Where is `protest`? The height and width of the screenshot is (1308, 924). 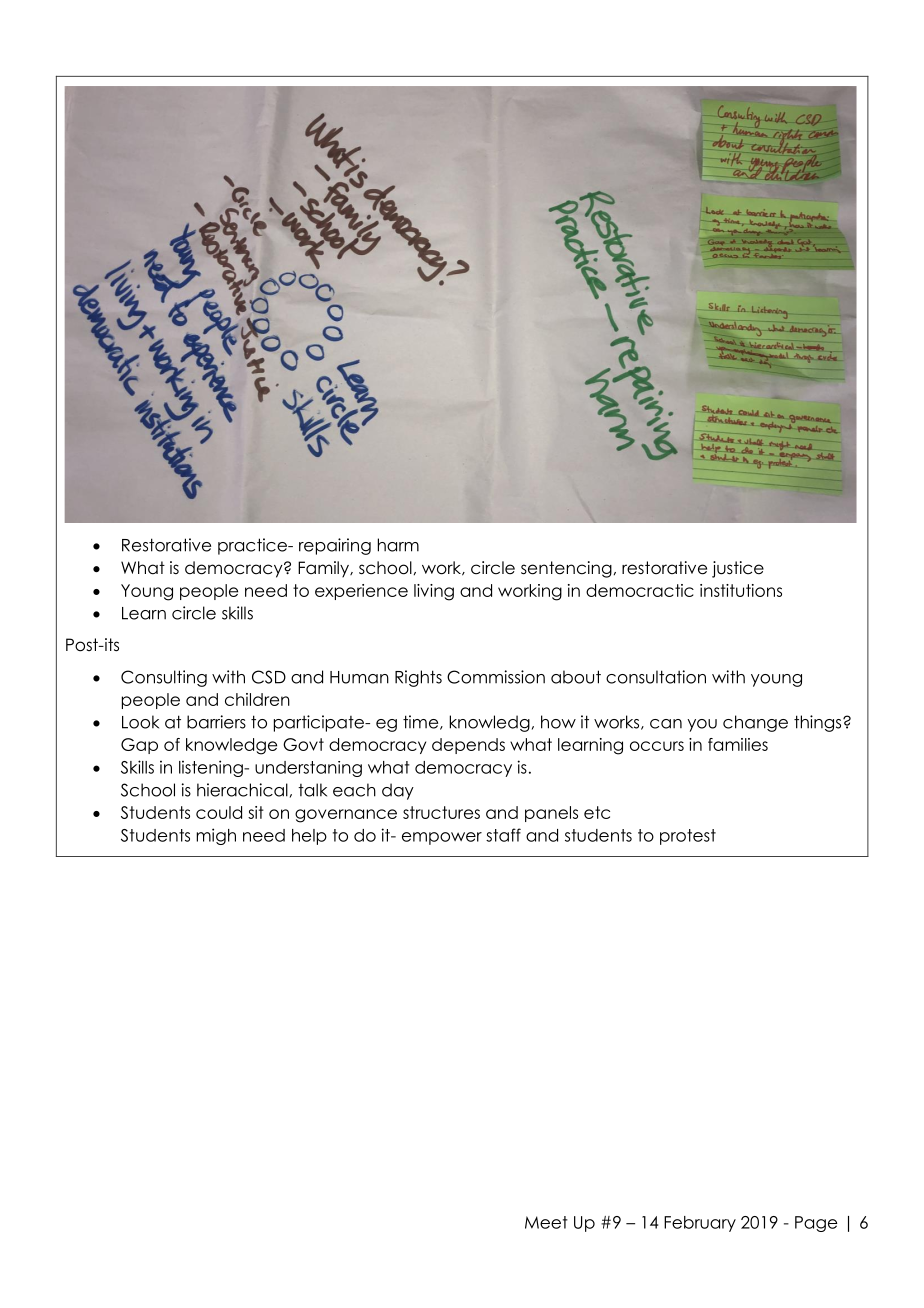
protest is located at coordinates (688, 837).
